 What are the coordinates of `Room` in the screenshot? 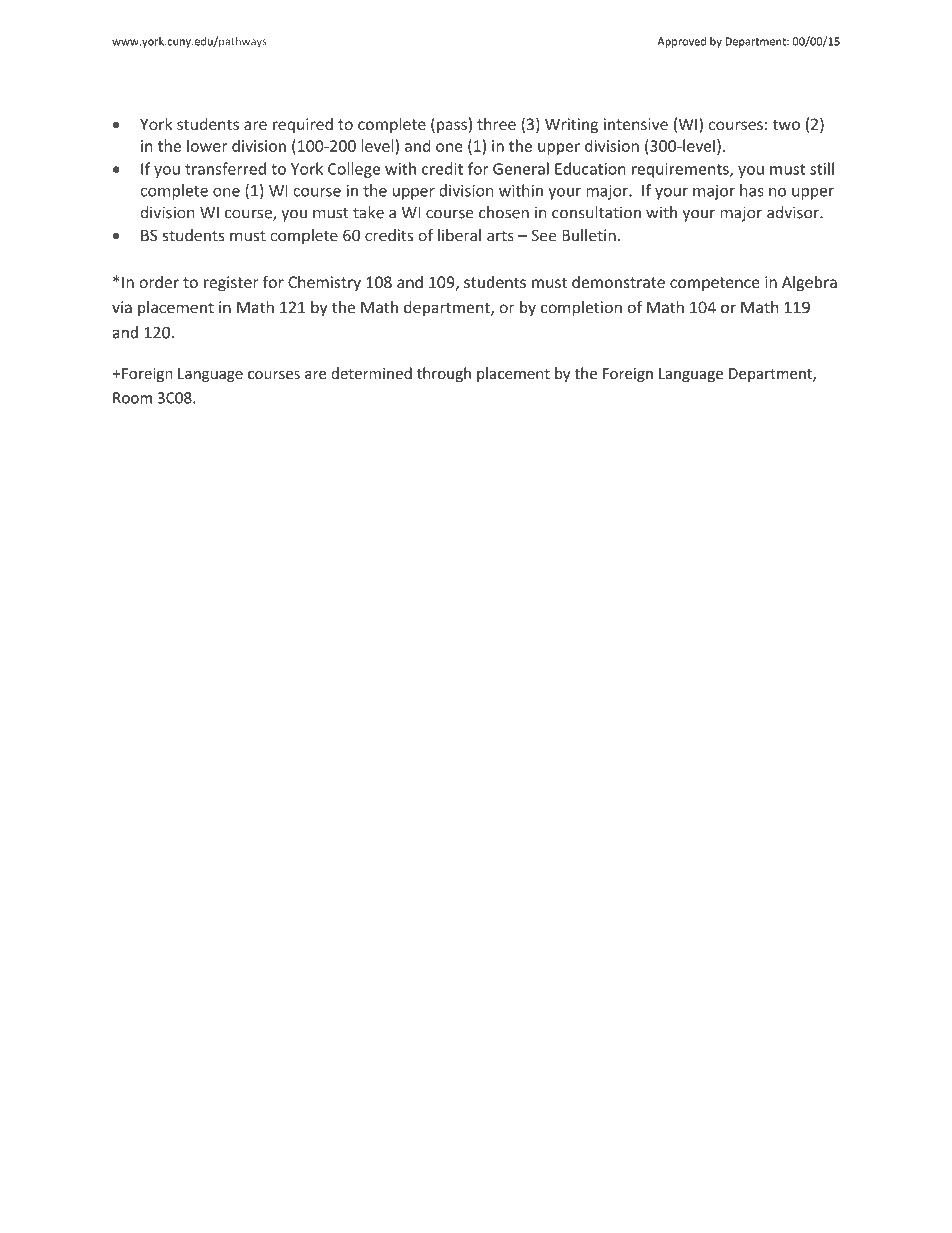 It's located at (132, 398).
